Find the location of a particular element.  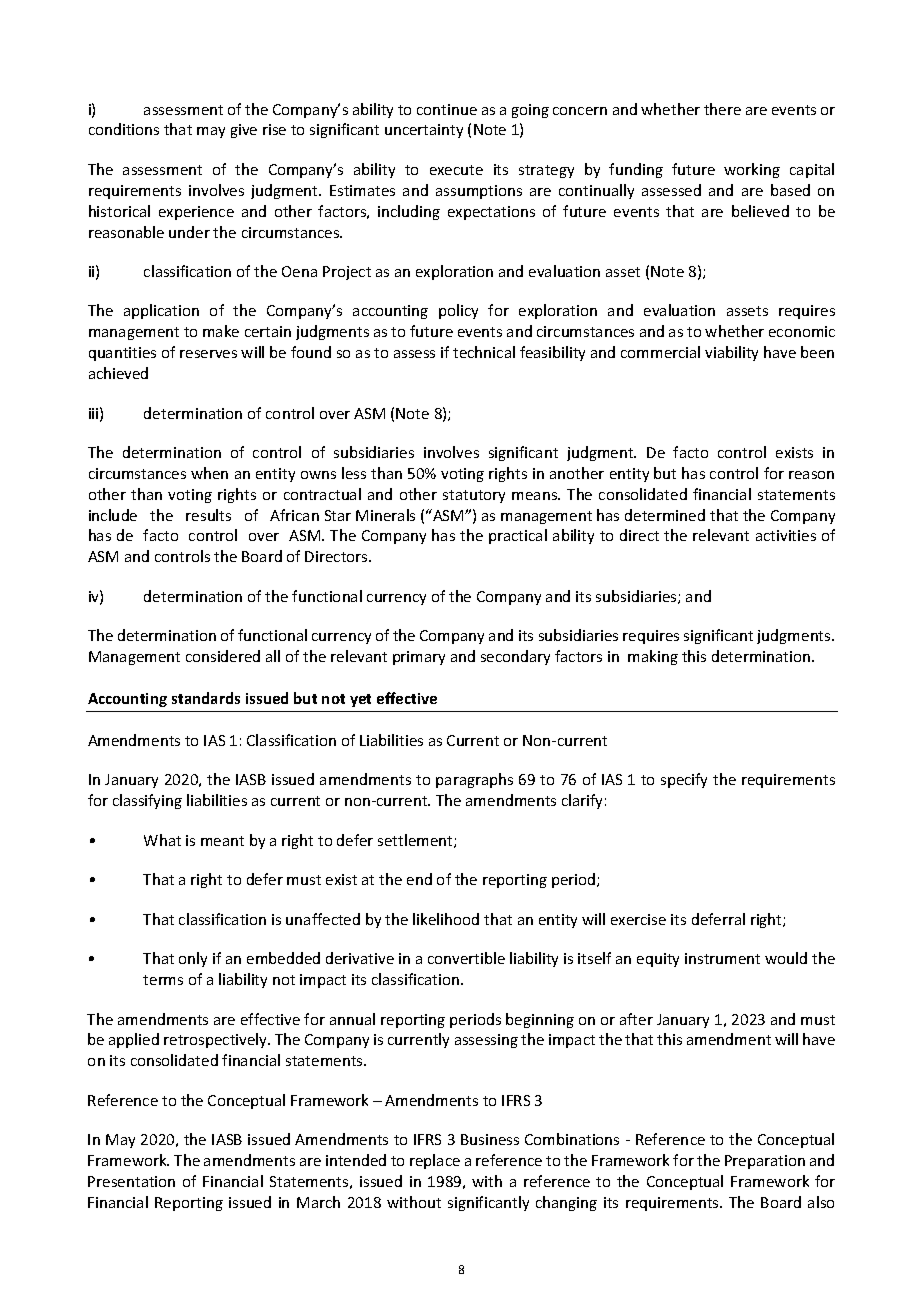

working is located at coordinates (752, 170).
